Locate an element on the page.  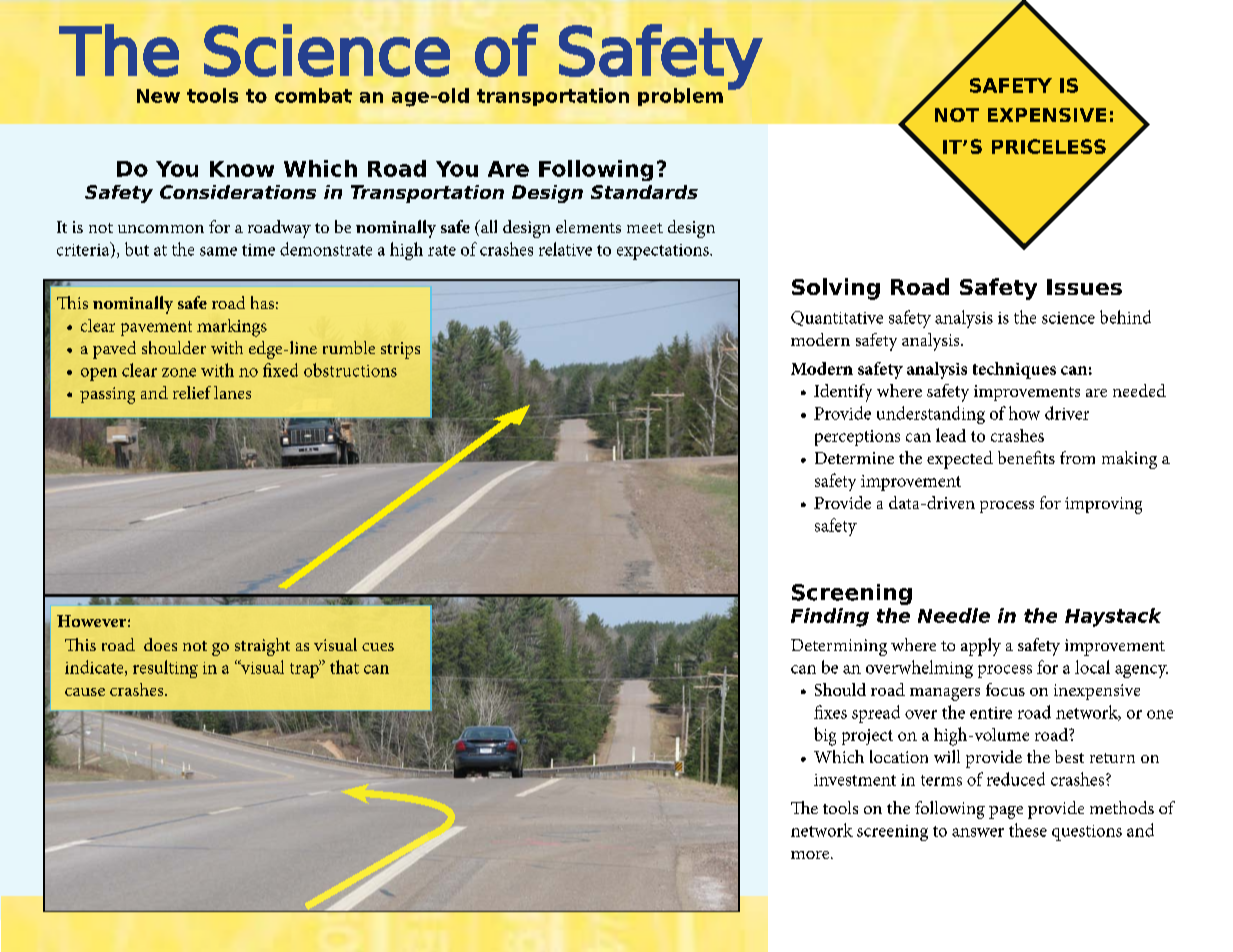
New is located at coordinates (158, 96).
